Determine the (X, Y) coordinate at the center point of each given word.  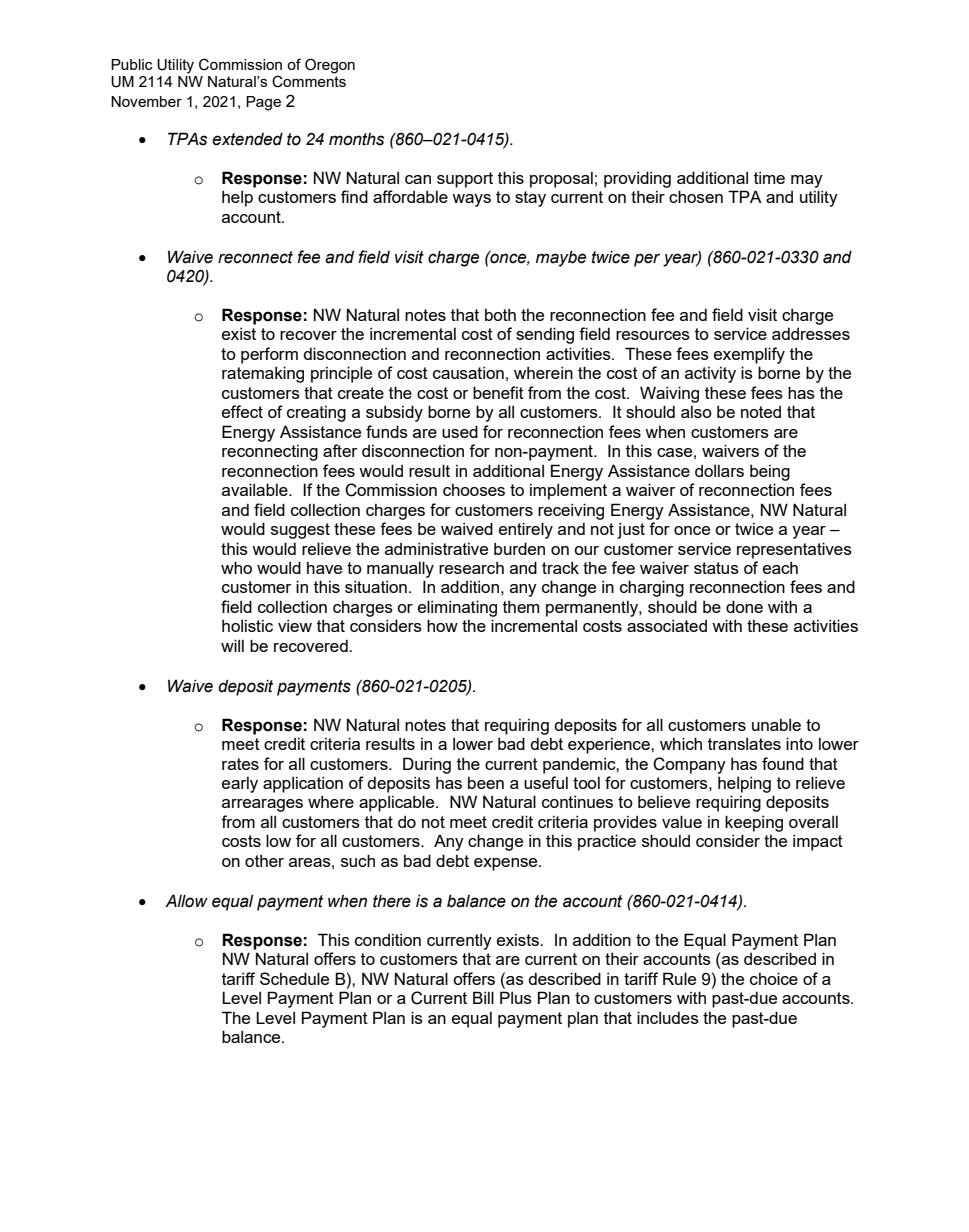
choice (774, 978)
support (465, 180)
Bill (483, 997)
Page (263, 103)
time (769, 177)
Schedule (294, 978)
